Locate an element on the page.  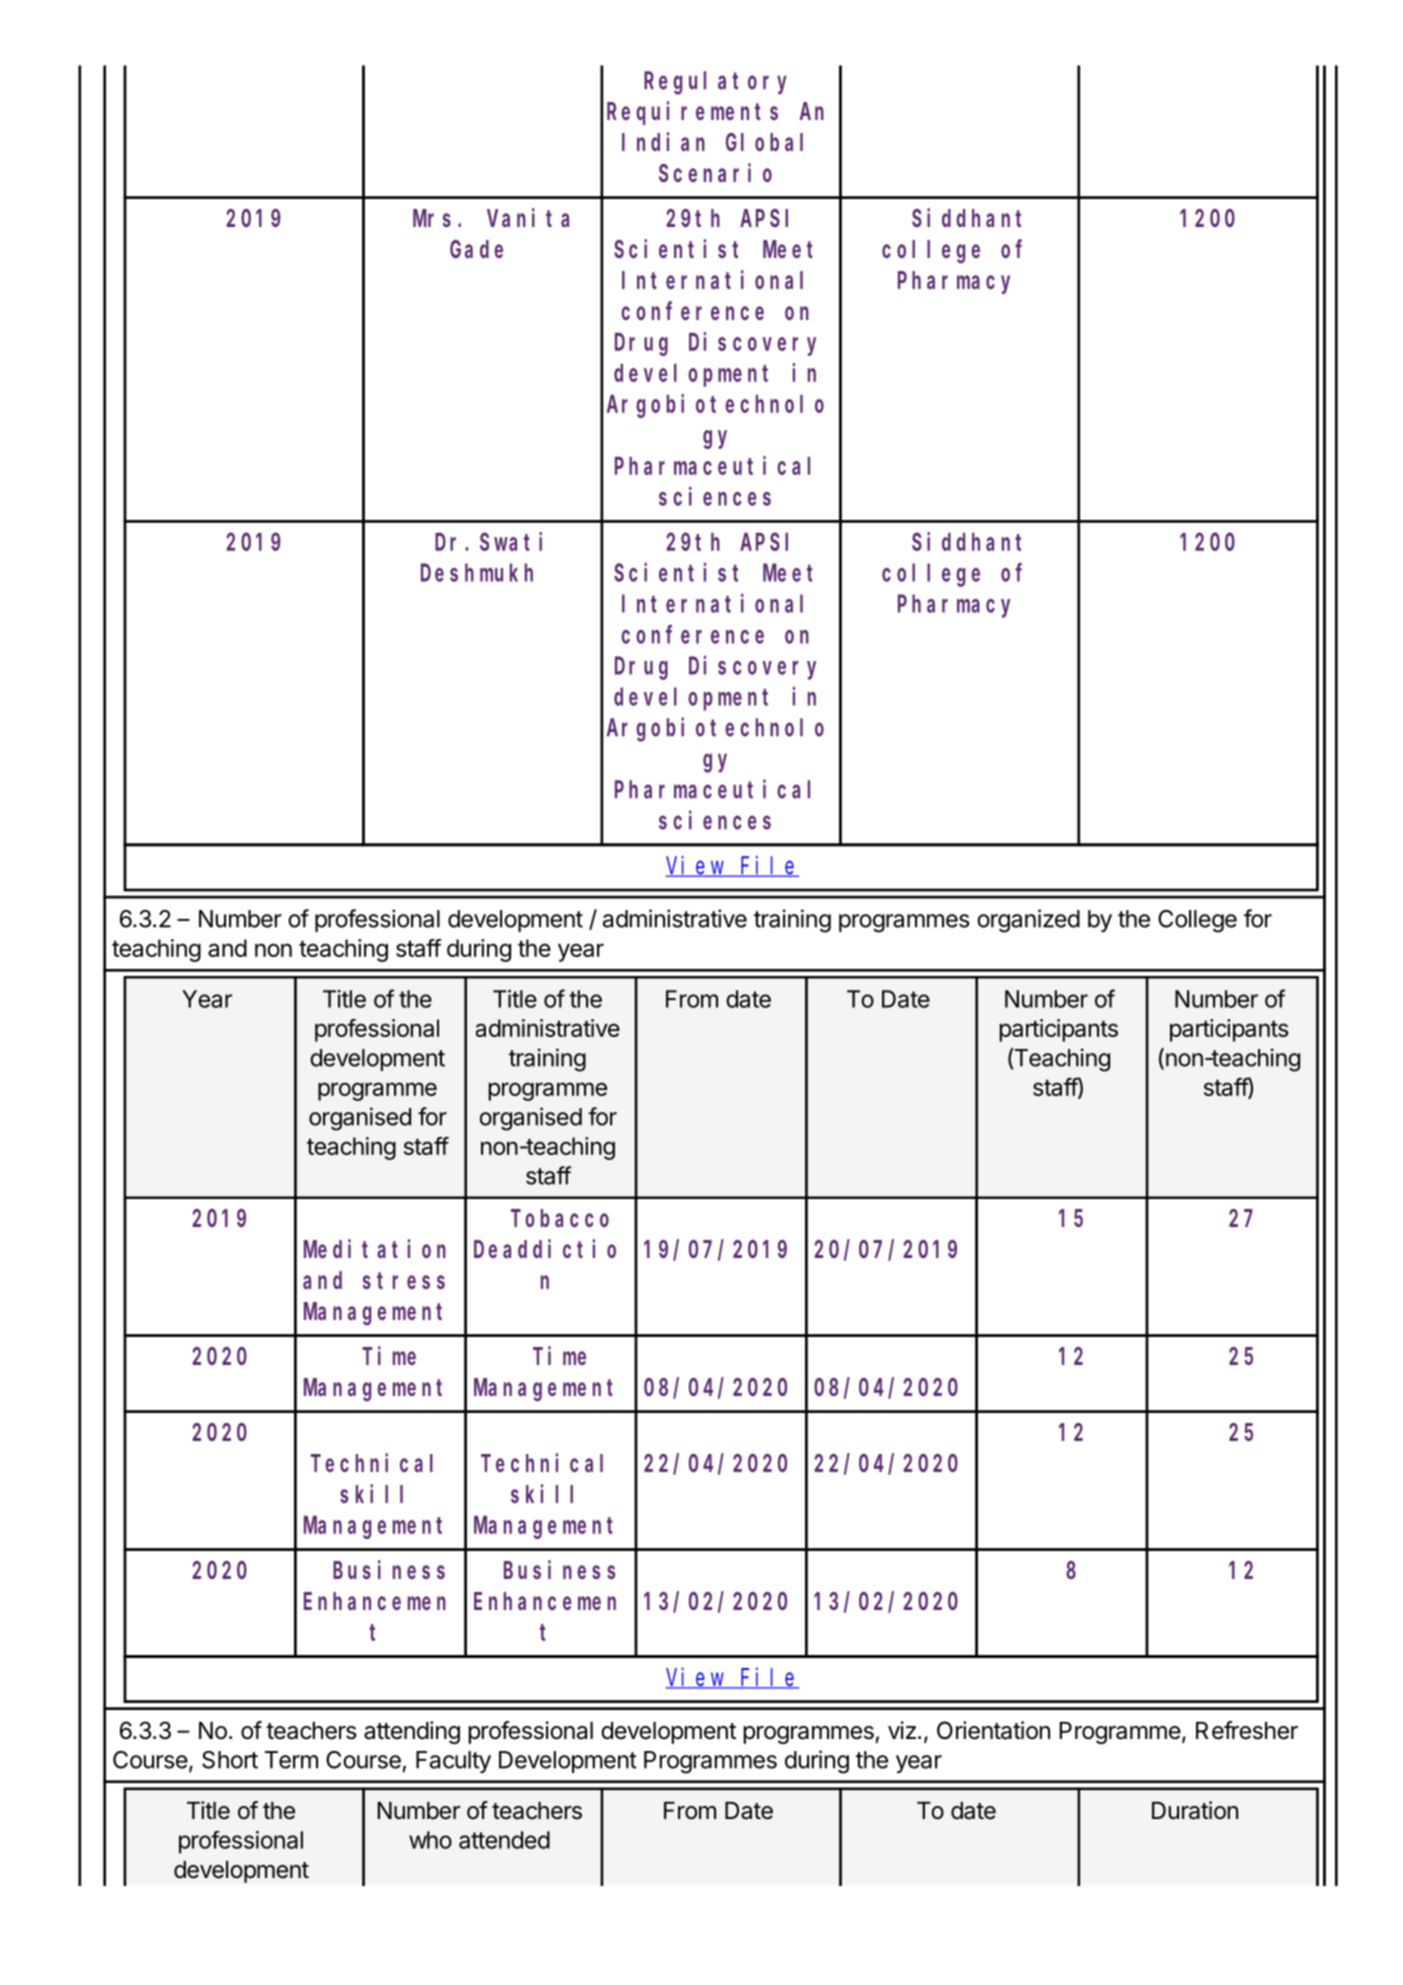
Requirements is located at coordinates (692, 113).
